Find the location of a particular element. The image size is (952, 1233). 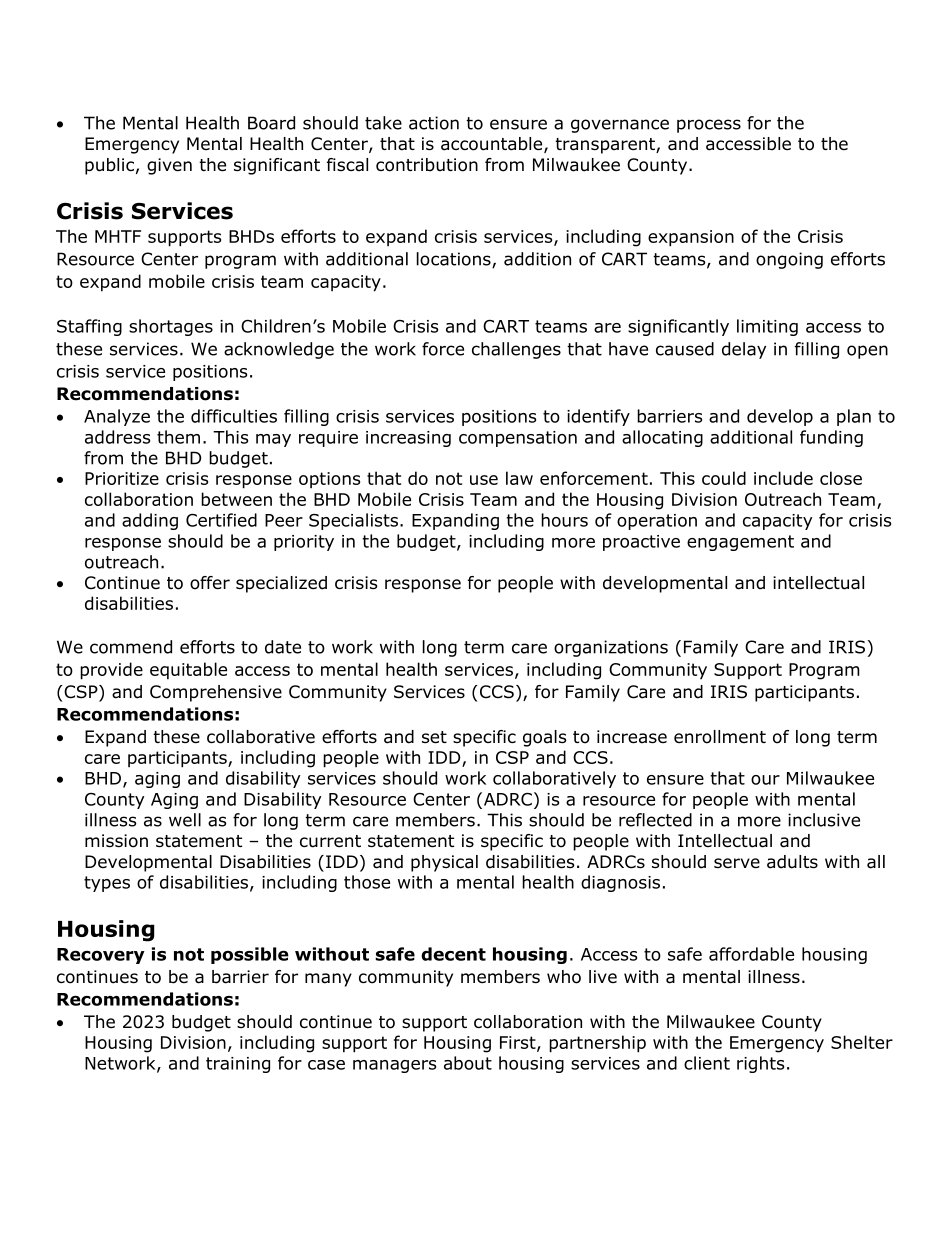

them is located at coordinates (178, 437).
